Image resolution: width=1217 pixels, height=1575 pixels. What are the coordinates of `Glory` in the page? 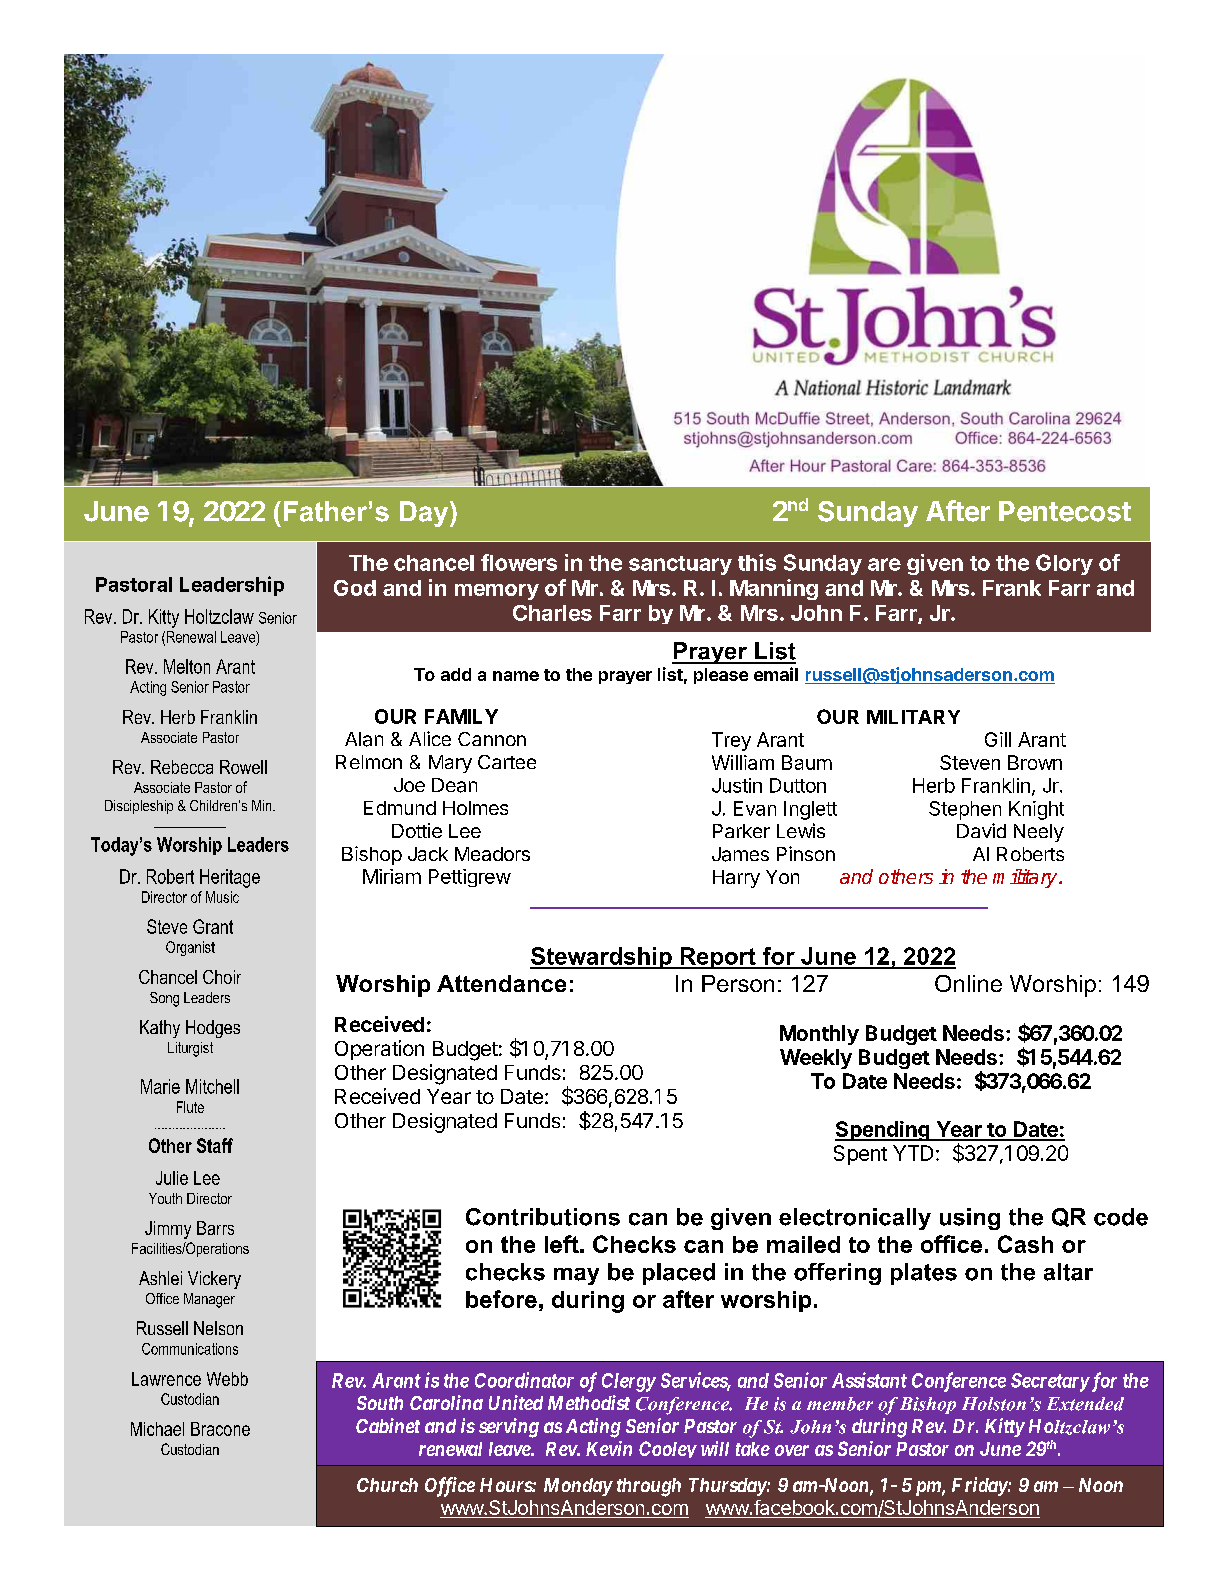 It's located at (1064, 564).
